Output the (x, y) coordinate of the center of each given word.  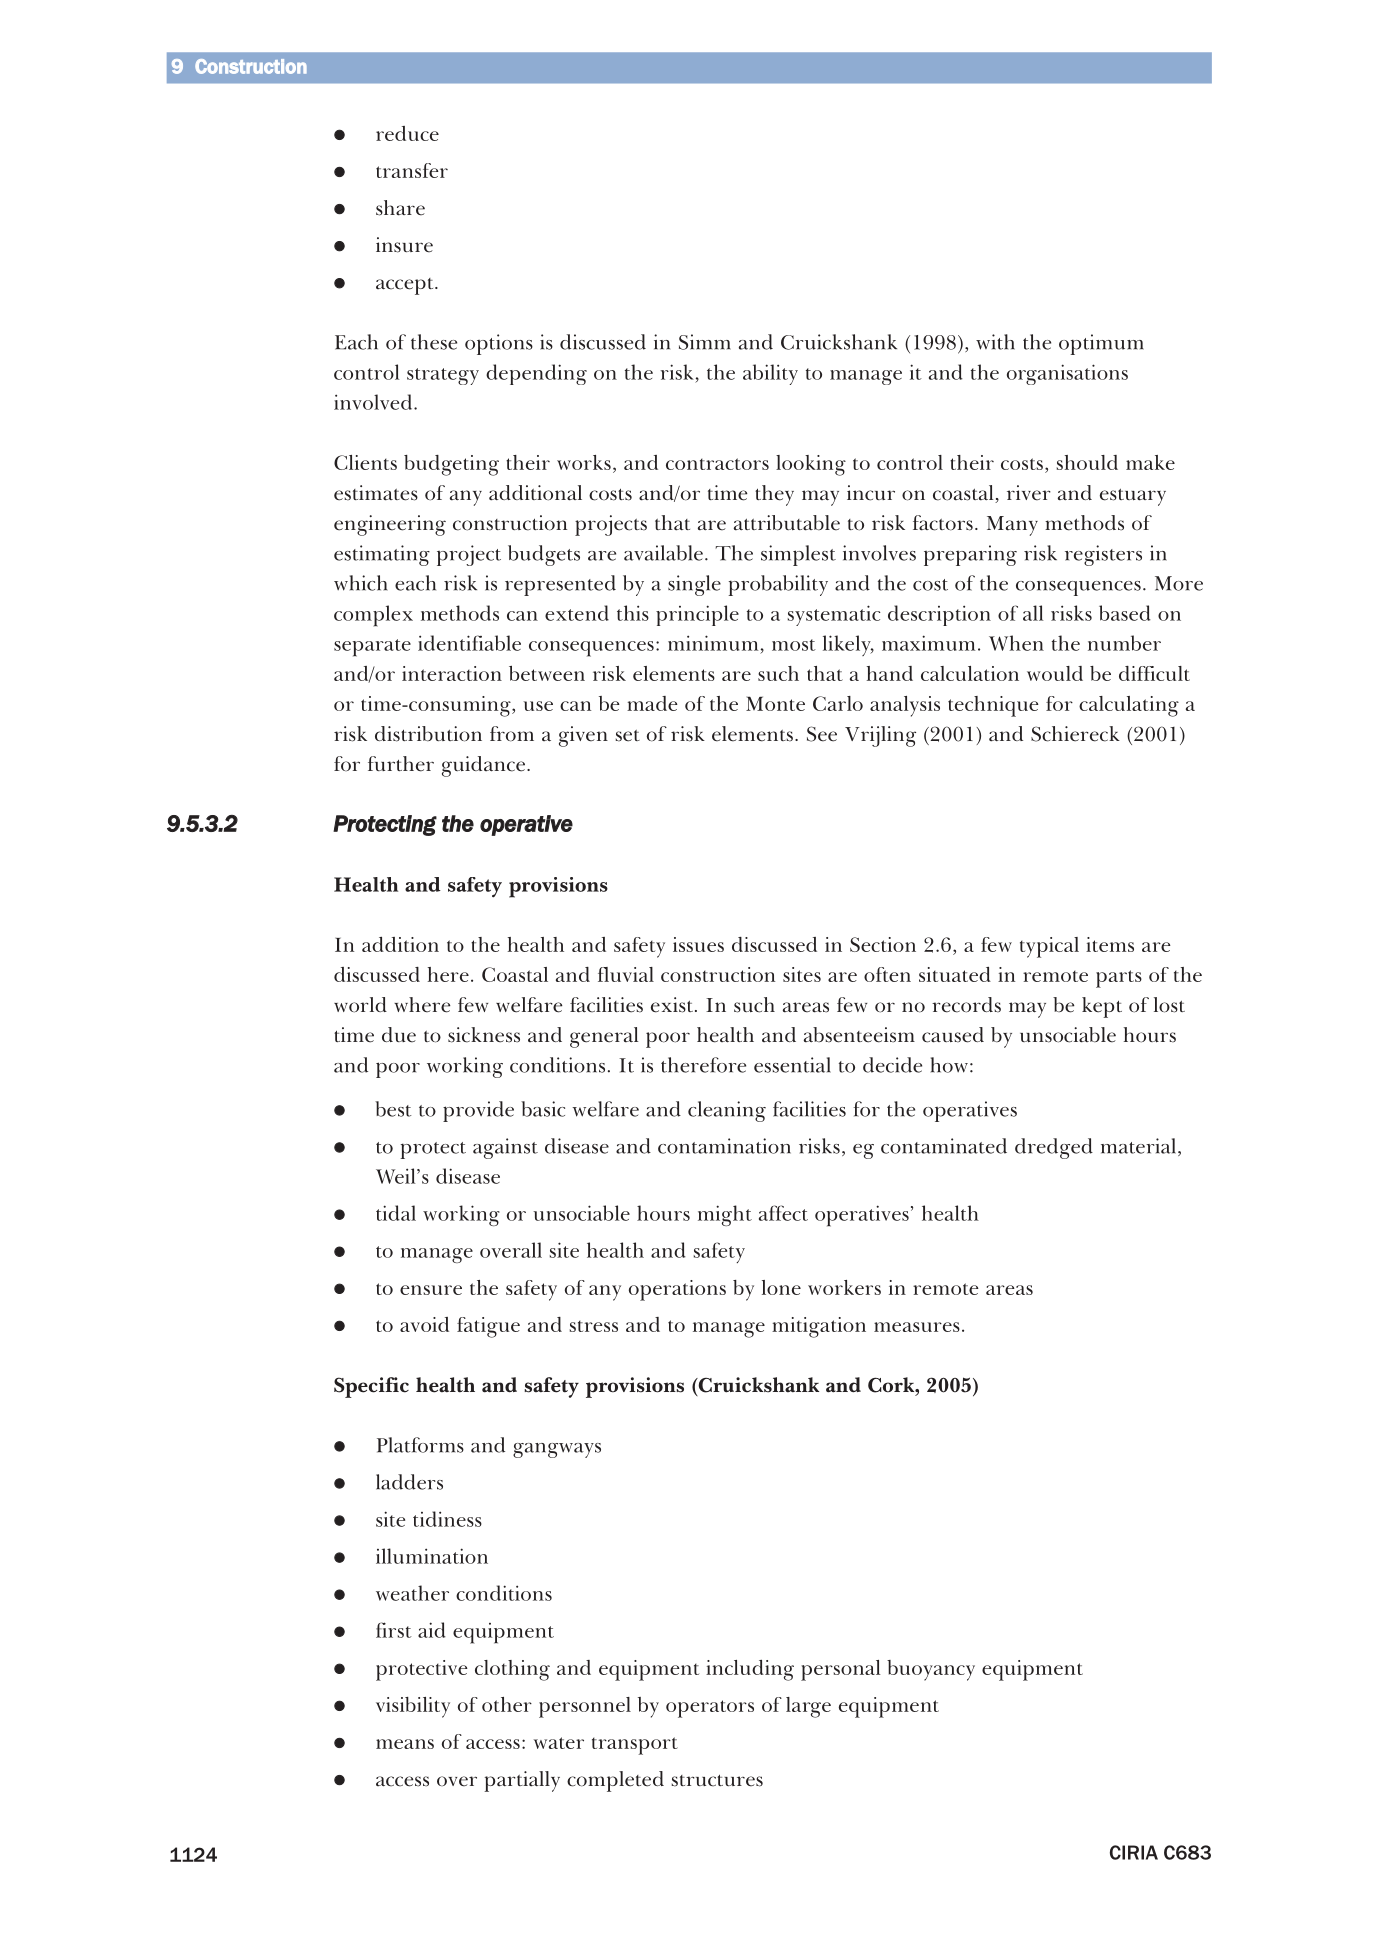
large (808, 1707)
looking (811, 465)
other (507, 1704)
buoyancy (931, 1670)
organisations (1067, 374)
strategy (443, 376)
